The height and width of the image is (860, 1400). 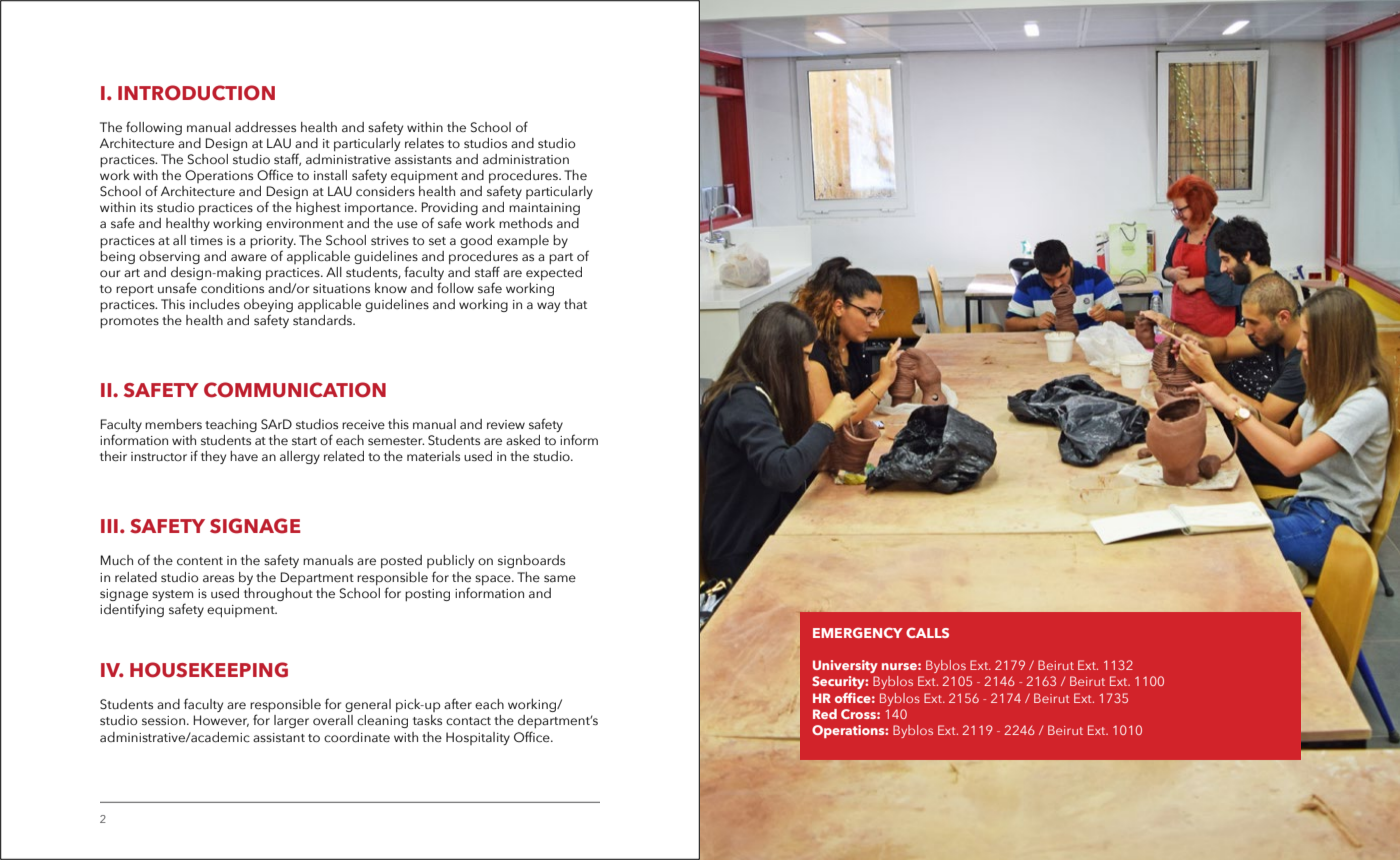 I want to click on addresses, so click(x=265, y=127).
